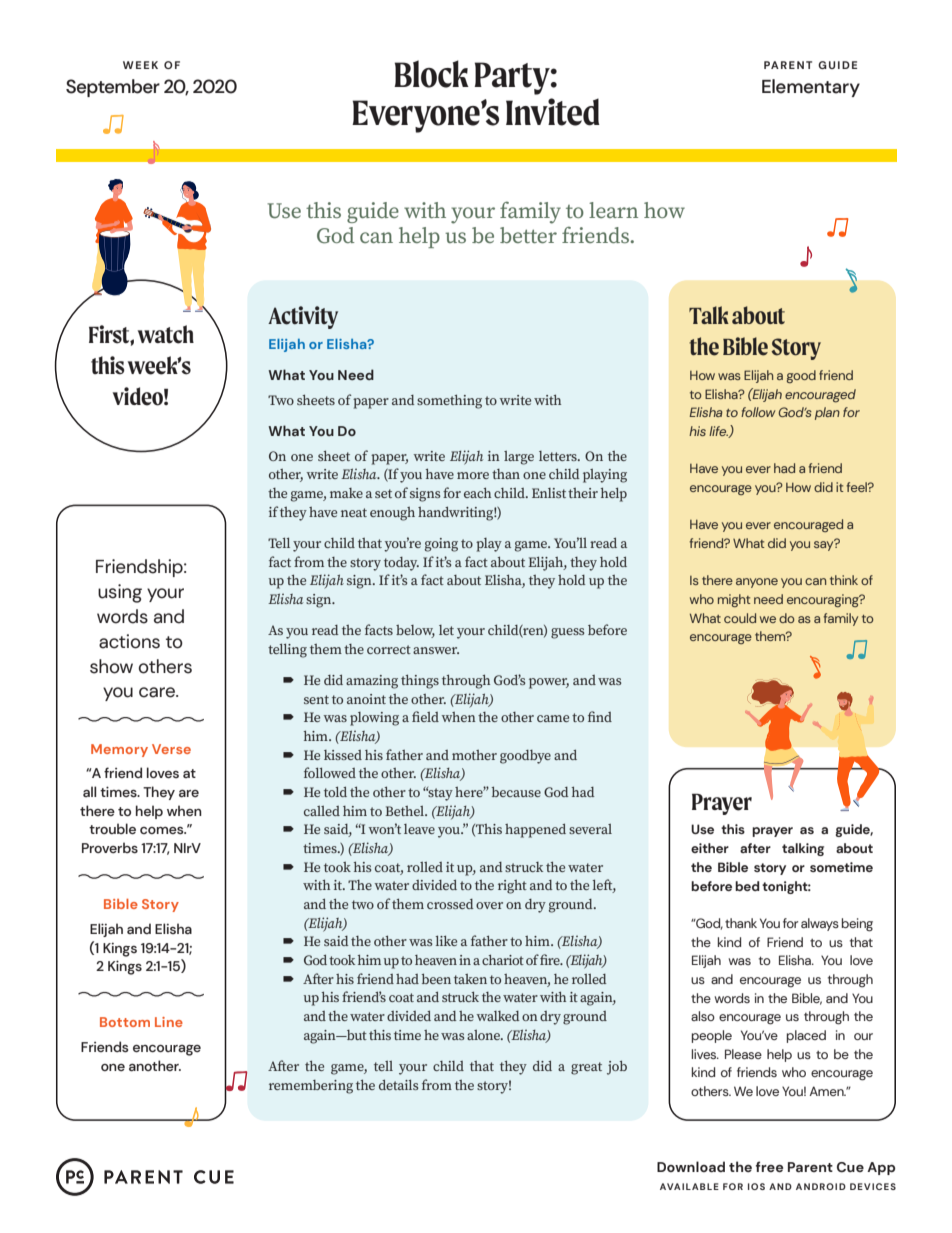 Image resolution: width=952 pixels, height=1233 pixels. Describe the element at coordinates (129, 641) in the document. I see `actions` at that location.
